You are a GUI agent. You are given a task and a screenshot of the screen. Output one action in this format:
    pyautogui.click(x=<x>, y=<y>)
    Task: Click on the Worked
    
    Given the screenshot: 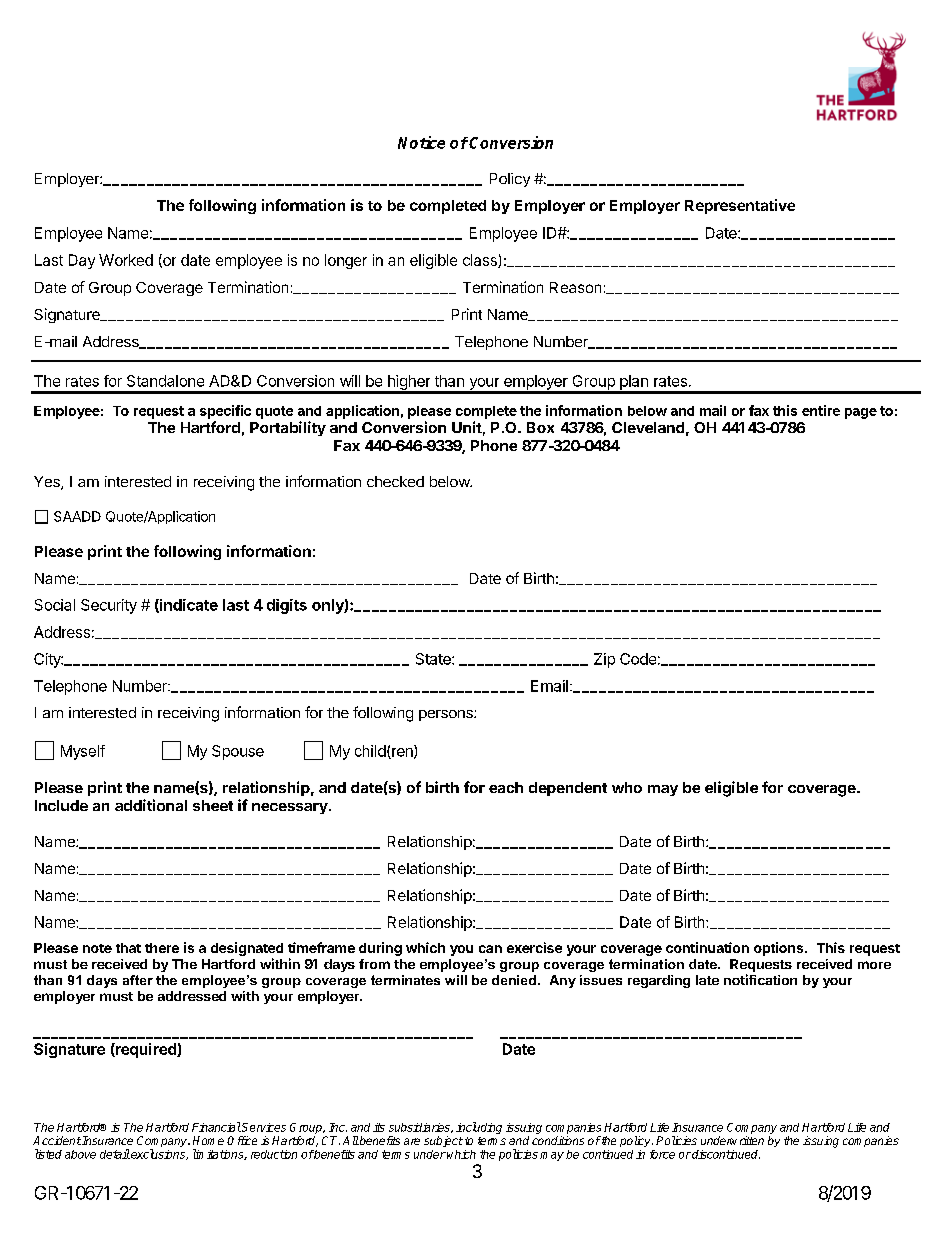 What is the action you would take?
    pyautogui.click(x=126, y=260)
